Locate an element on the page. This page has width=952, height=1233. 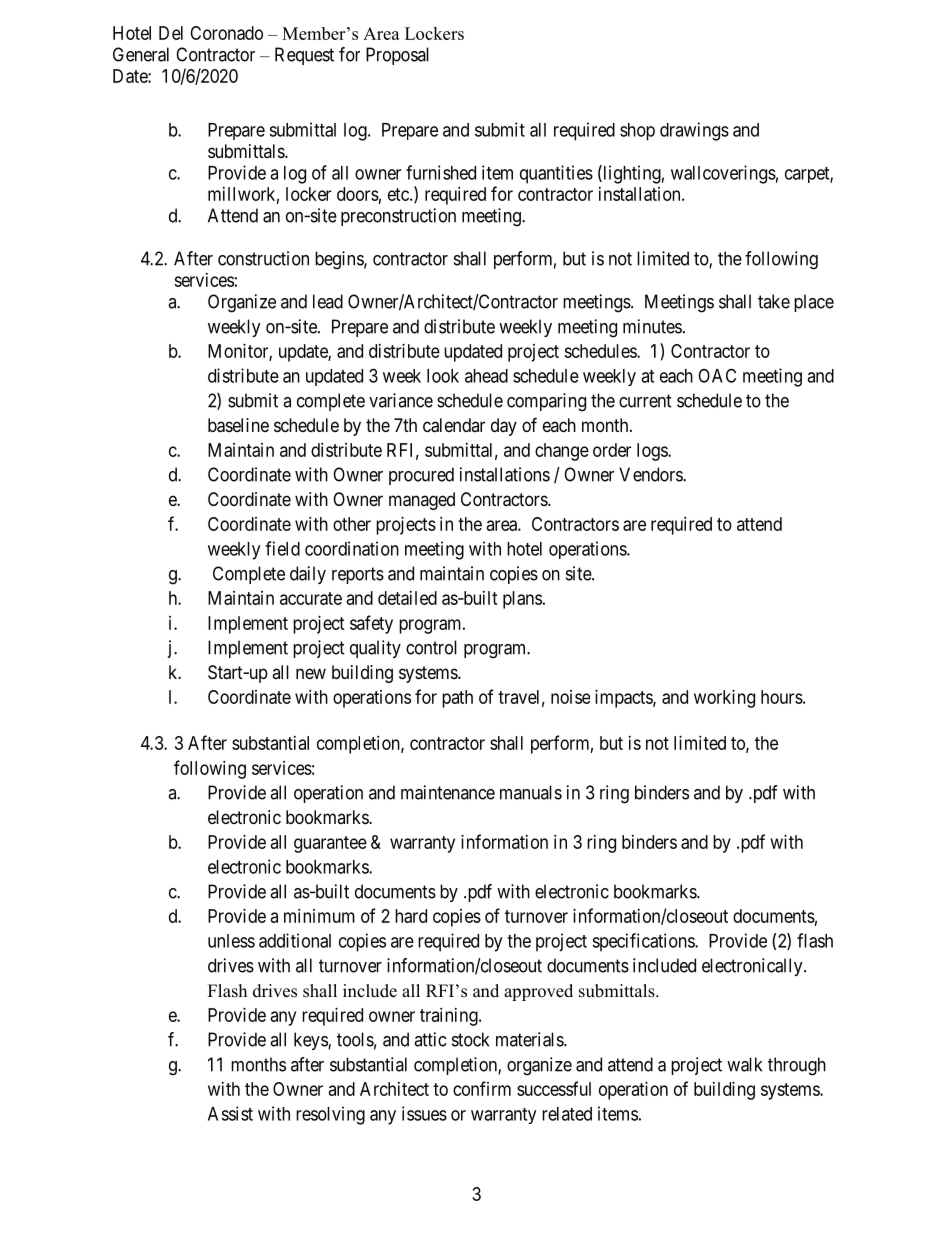
confirm is located at coordinates (482, 1088).
